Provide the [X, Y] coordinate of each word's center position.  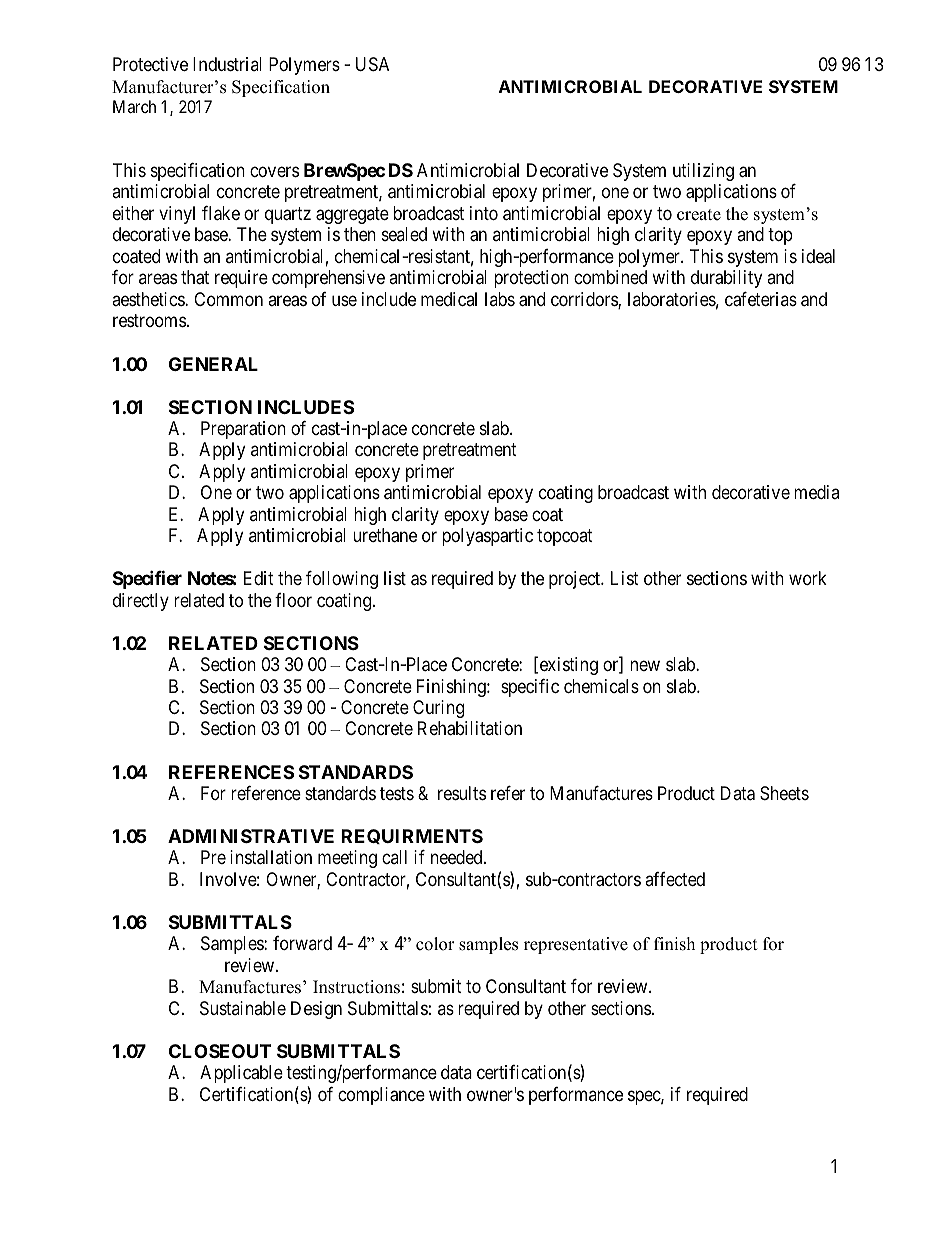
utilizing [703, 172]
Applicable [241, 1074]
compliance [381, 1096]
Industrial [227, 64]
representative [576, 945]
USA [372, 64]
